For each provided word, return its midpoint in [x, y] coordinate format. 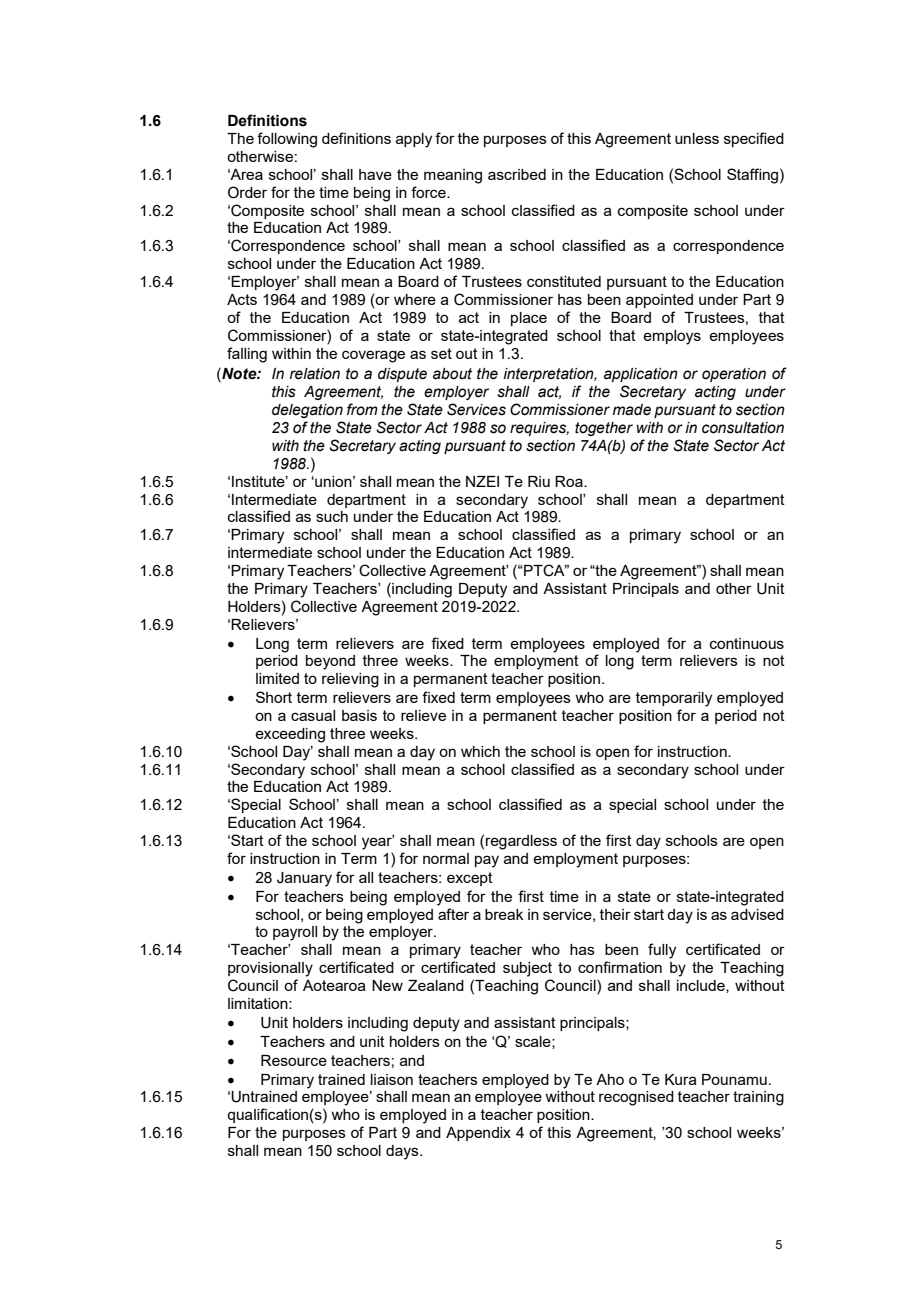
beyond [330, 662]
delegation [307, 411]
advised [757, 914]
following [287, 140]
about [452, 374]
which [480, 751]
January [304, 879]
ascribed [517, 174]
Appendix [478, 1134]
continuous [747, 643]
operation [734, 375]
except [470, 879]
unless [697, 138]
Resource [294, 1060]
